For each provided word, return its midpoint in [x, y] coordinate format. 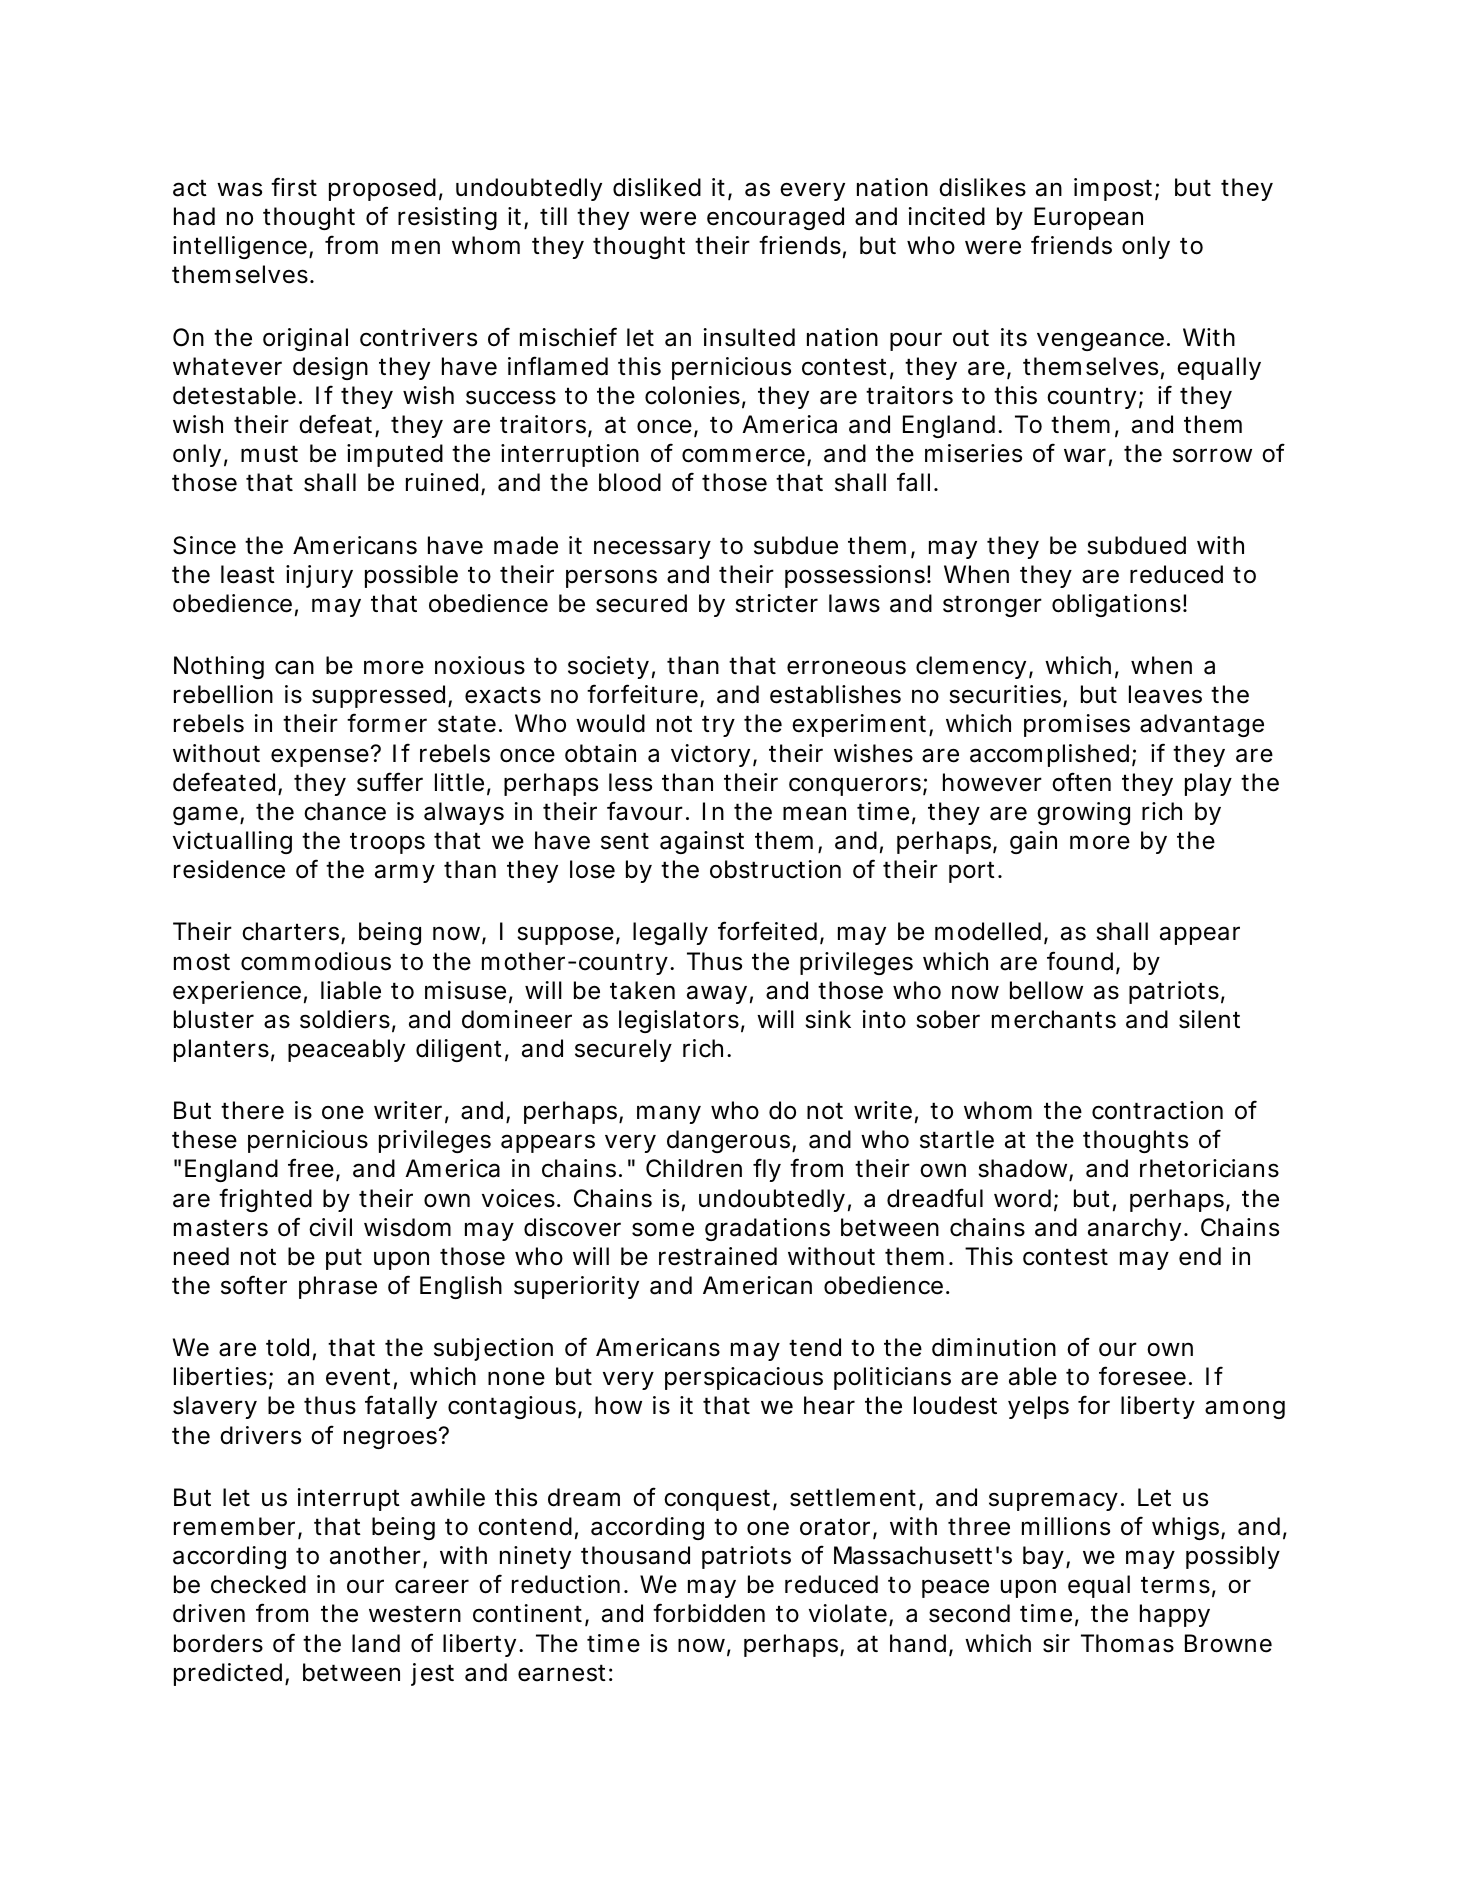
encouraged [775, 218]
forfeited [771, 932]
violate [851, 1615]
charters [293, 933]
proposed [386, 189]
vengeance [1103, 341]
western [415, 1614]
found [1083, 962]
